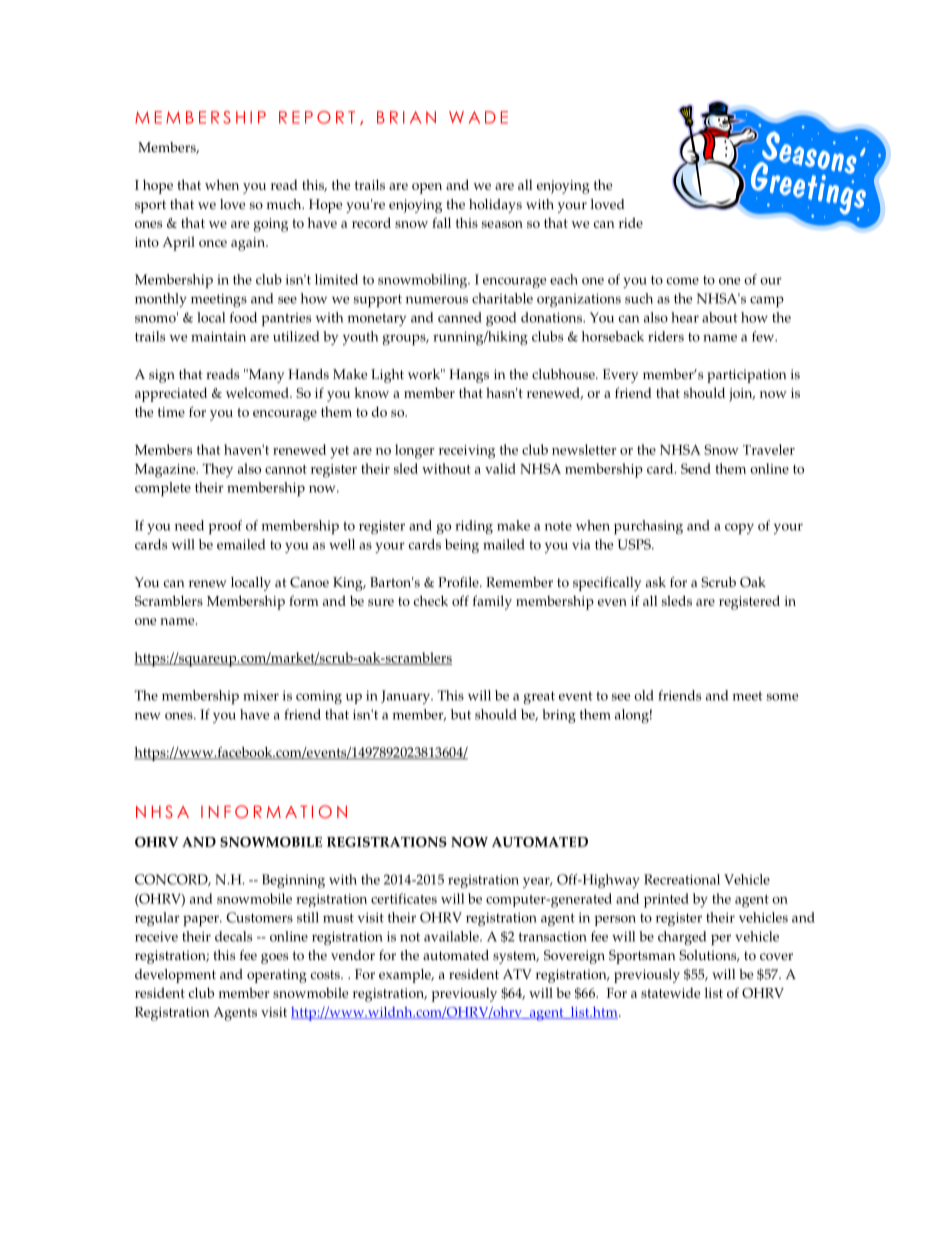  Describe the element at coordinates (261, 696) in the screenshot. I see `mixer` at that location.
